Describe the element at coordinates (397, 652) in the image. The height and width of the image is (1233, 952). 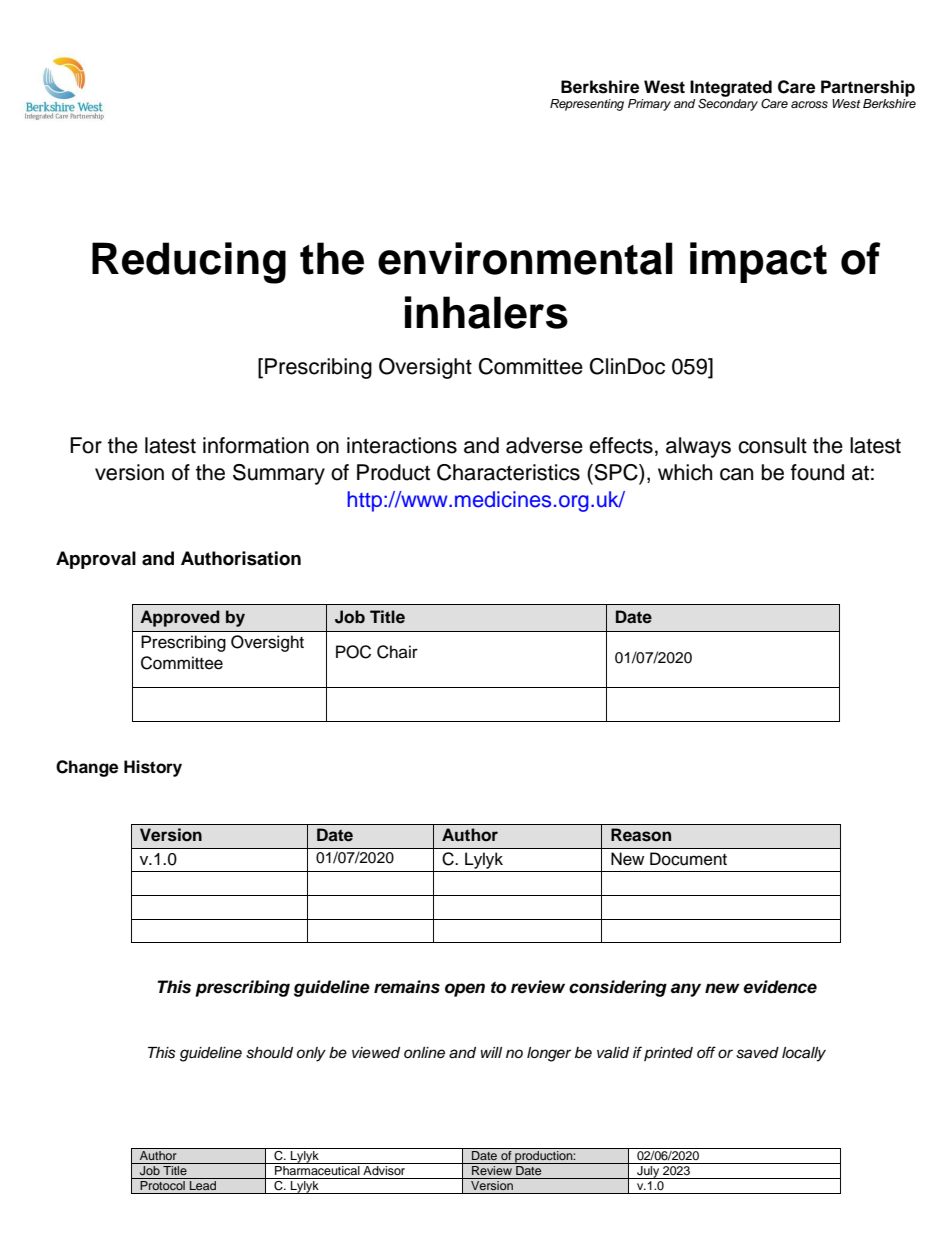
I see `Chair` at that location.
